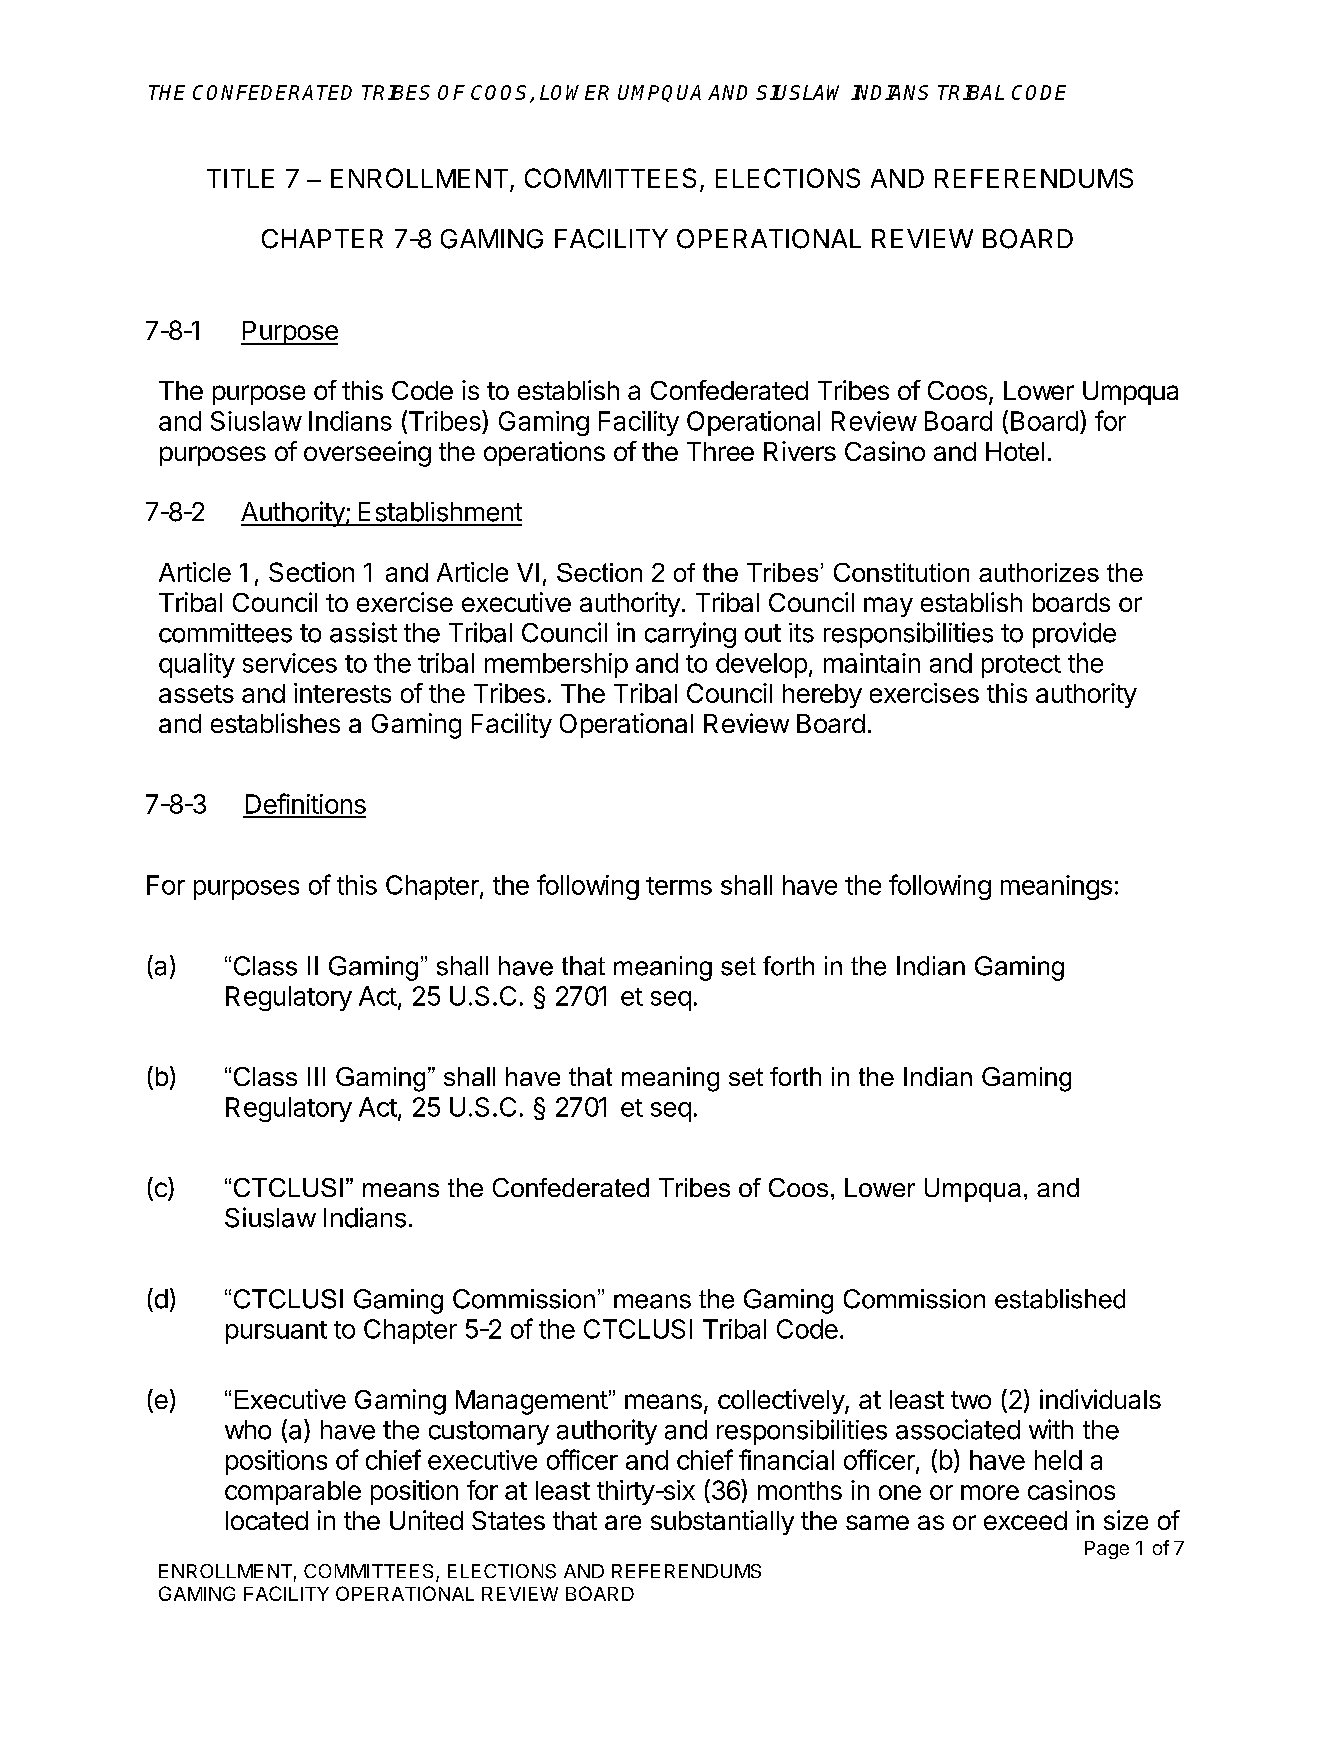 This screenshot has width=1342, height=1737. Describe the element at coordinates (367, 454) in the screenshot. I see `overseeing` at that location.
